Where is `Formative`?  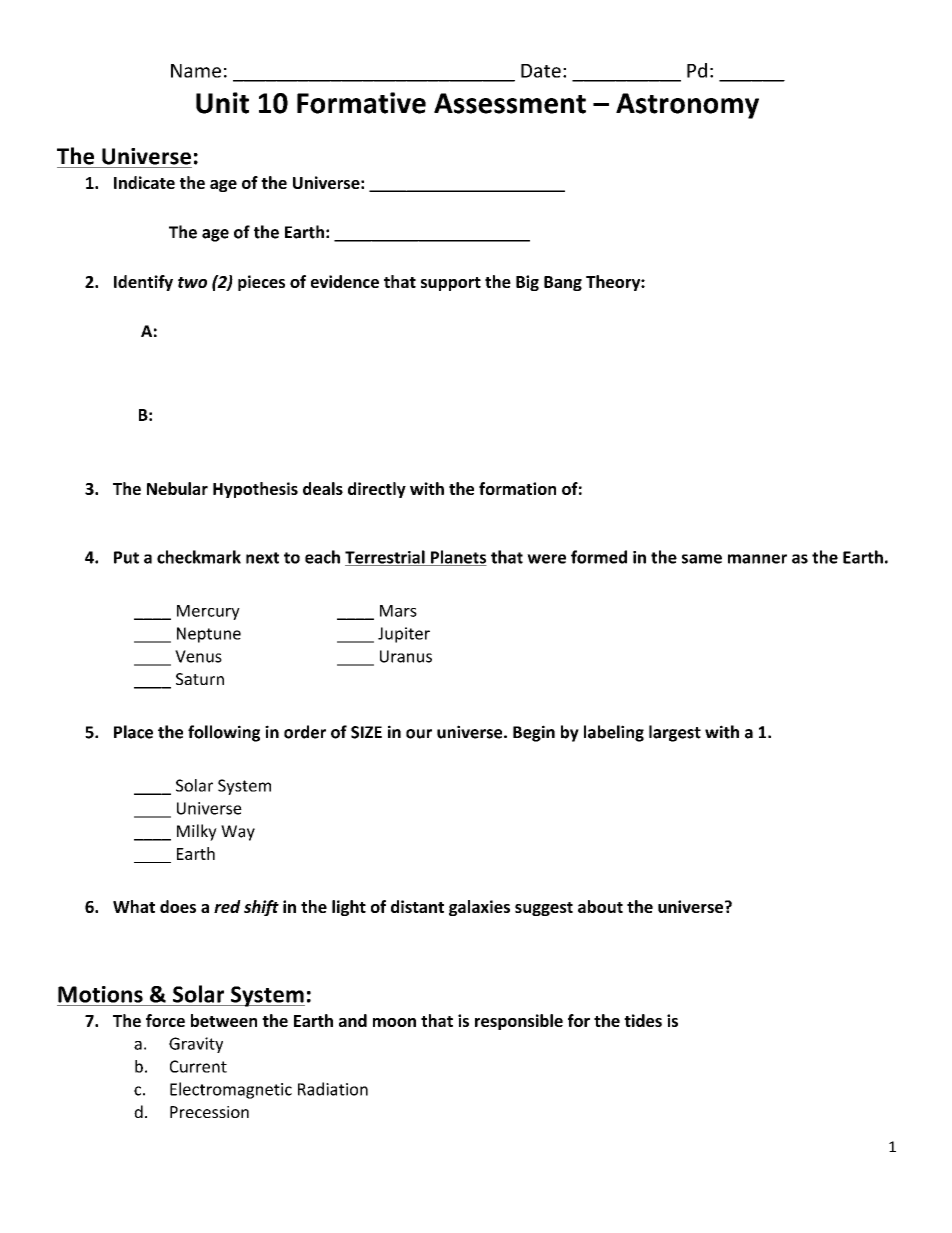 Formative is located at coordinates (361, 103).
